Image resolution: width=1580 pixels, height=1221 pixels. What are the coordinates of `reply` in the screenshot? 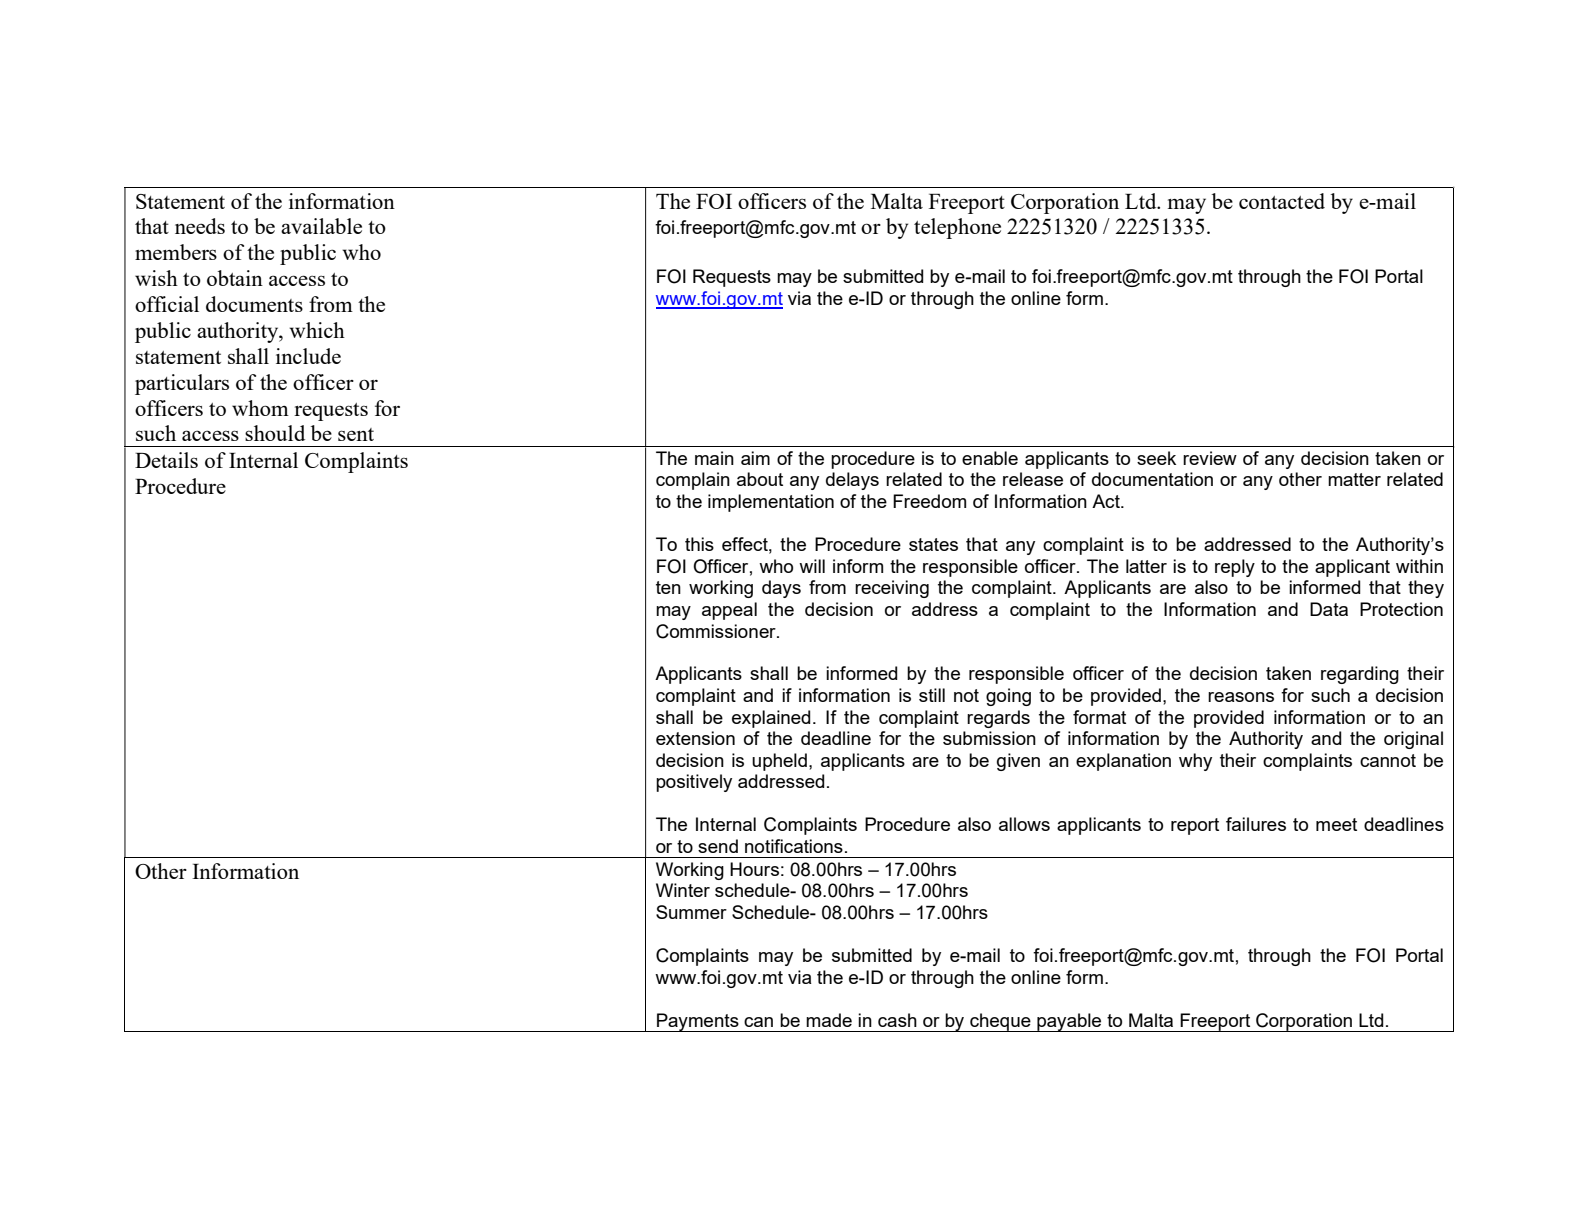 It's located at (1235, 568).
